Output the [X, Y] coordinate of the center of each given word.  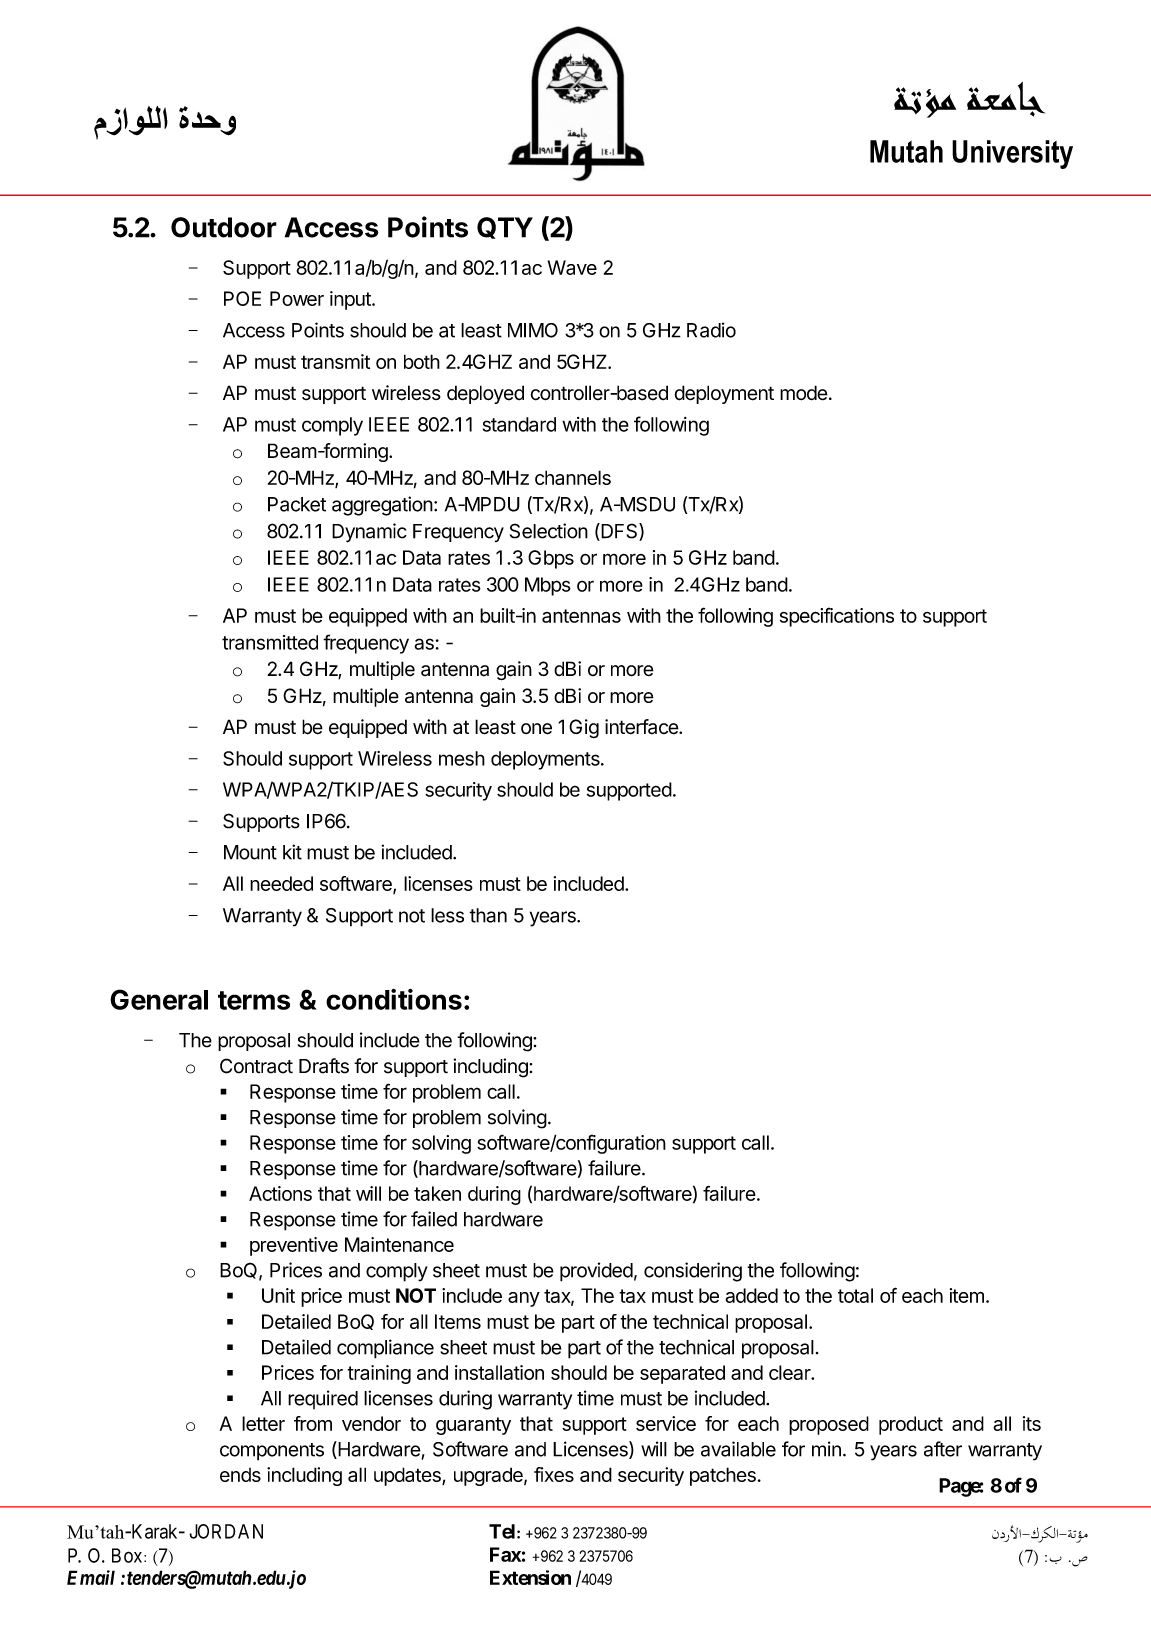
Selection [549, 531]
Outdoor [224, 227]
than [488, 915]
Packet [297, 504]
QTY [505, 228]
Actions [280, 1193]
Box [128, 1555]
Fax [505, 1554]
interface [642, 727]
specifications [837, 617]
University [1012, 154]
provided [596, 1272]
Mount [250, 852]
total [855, 1295]
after [943, 1449]
